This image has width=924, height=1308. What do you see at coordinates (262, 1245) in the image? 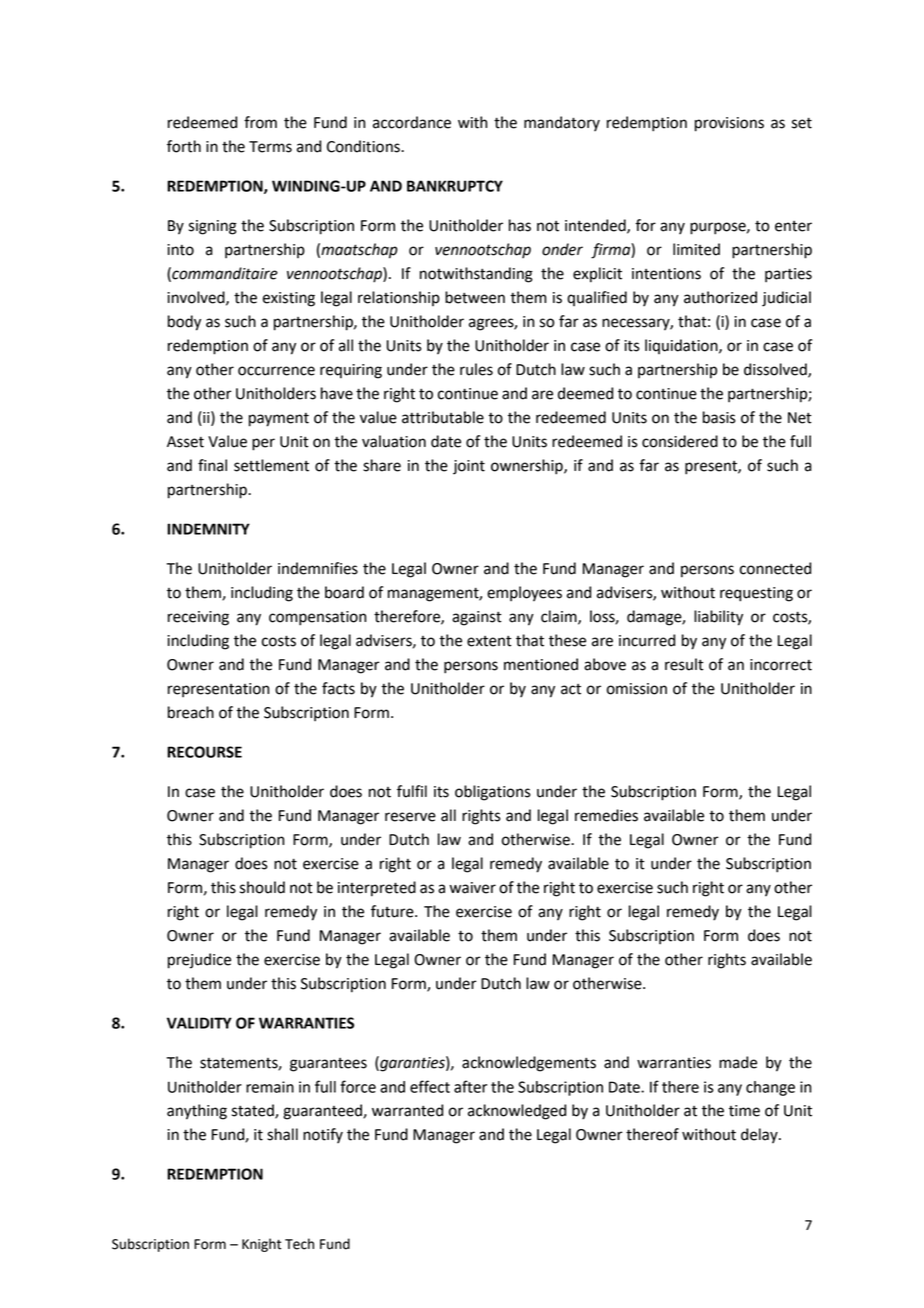
I see `Knight` at bounding box center [262, 1245].
